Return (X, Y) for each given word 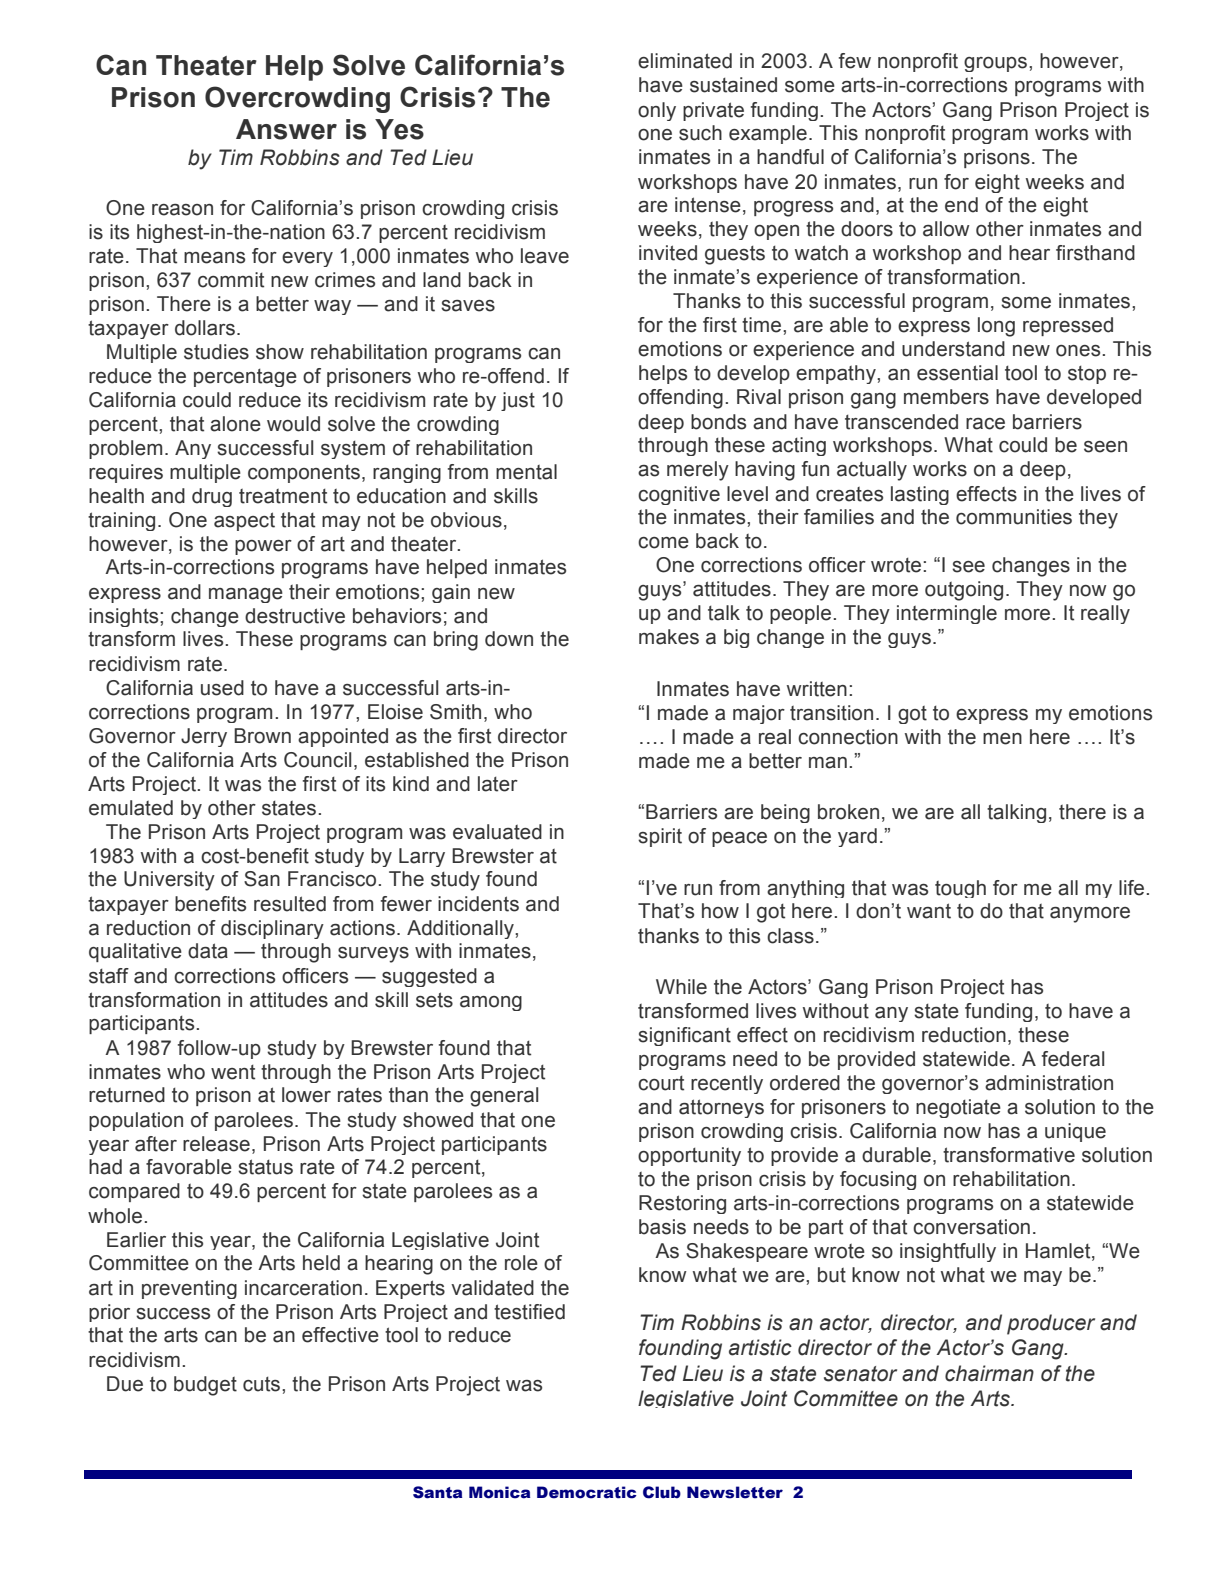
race (985, 424)
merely (698, 471)
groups (997, 64)
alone (235, 424)
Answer (286, 129)
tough (960, 889)
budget (205, 1386)
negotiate (958, 1108)
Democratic (587, 1492)
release (216, 1144)
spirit (660, 837)
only (657, 111)
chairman (989, 1373)
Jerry (204, 737)
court (661, 1083)
